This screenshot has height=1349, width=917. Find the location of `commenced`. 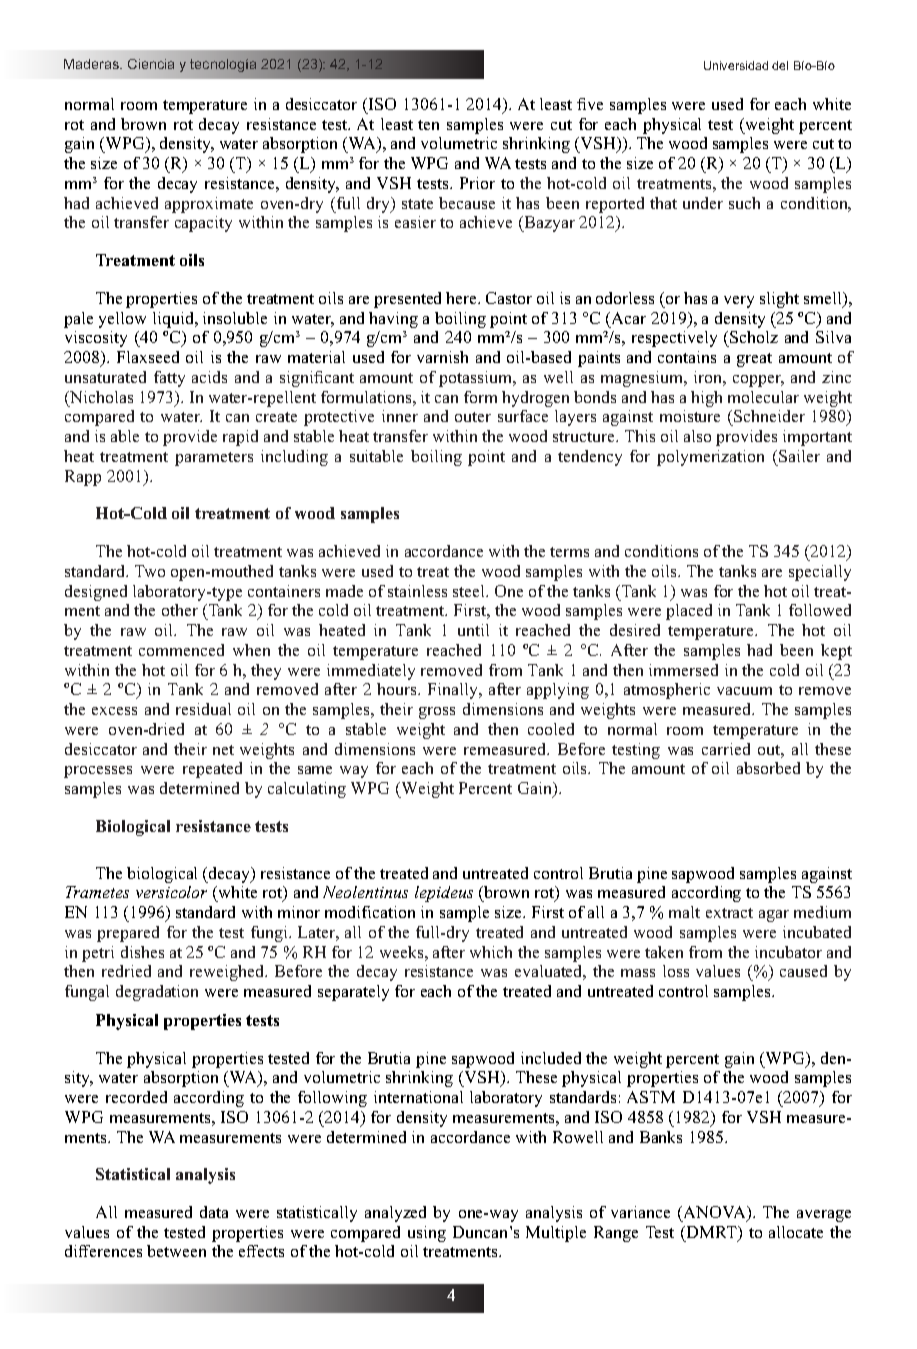

commenced is located at coordinates (181, 650).
